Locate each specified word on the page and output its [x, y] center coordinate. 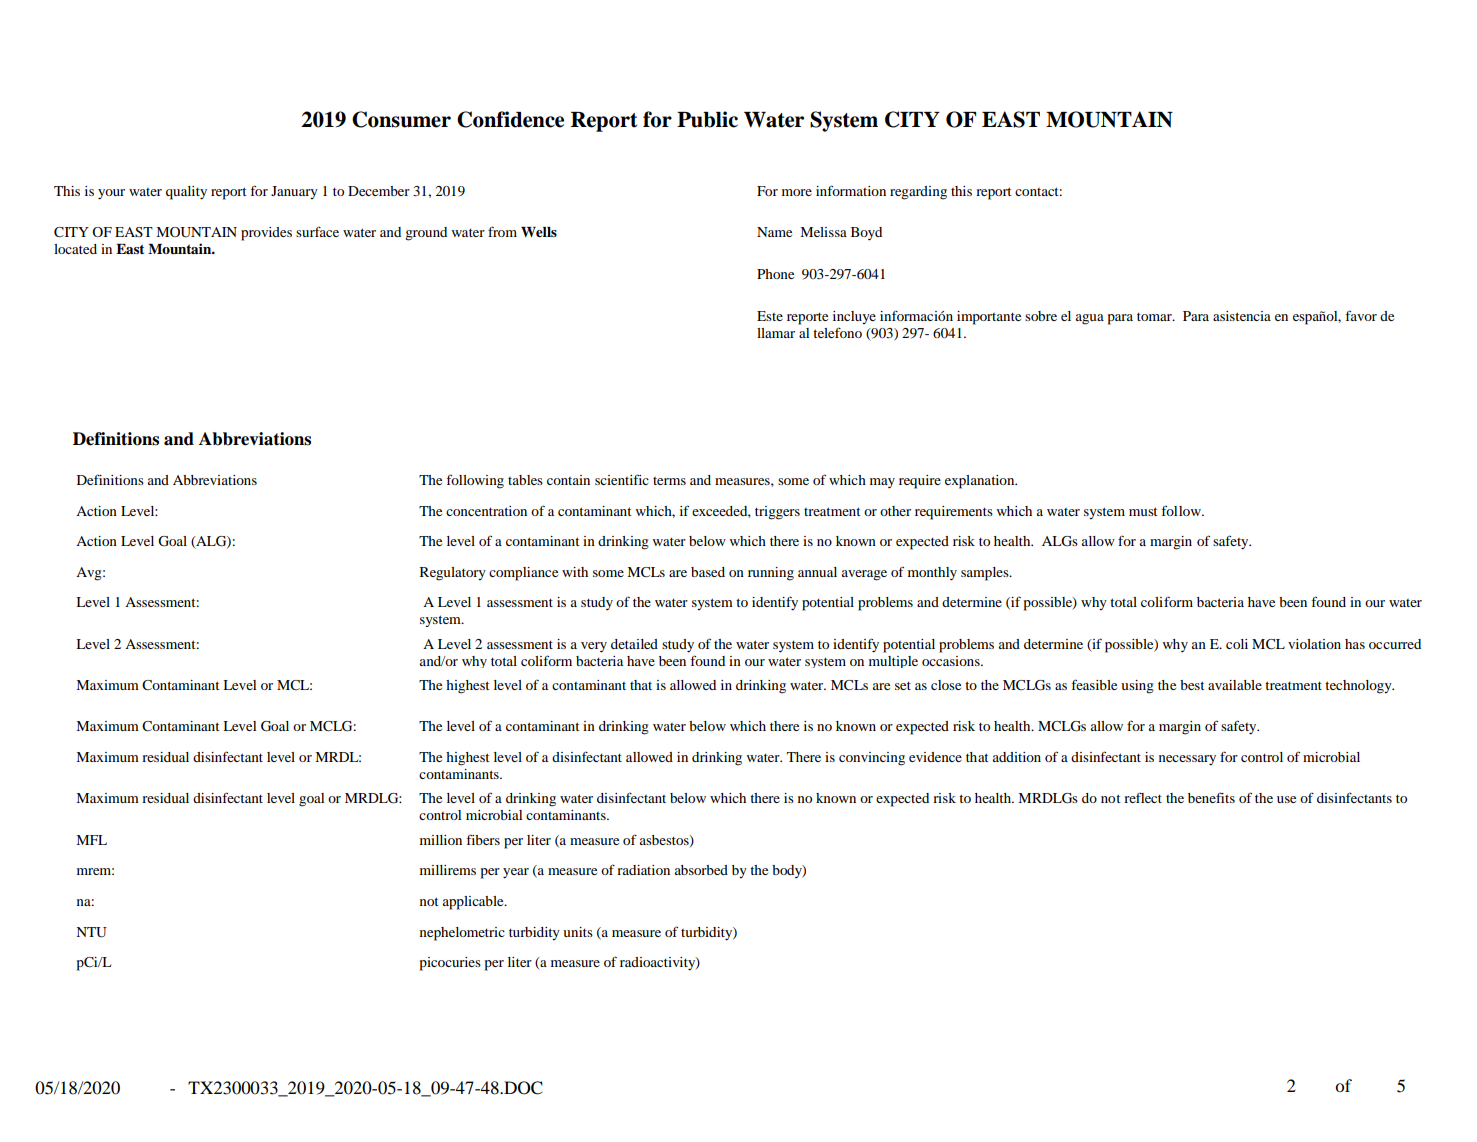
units [578, 932]
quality [186, 193]
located [75, 249]
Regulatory [453, 574]
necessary [1187, 760]
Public [707, 119]
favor [1361, 315]
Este [770, 316]
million [441, 840]
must [1143, 511]
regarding [918, 193]
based [708, 572]
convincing [872, 759]
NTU [91, 932]
